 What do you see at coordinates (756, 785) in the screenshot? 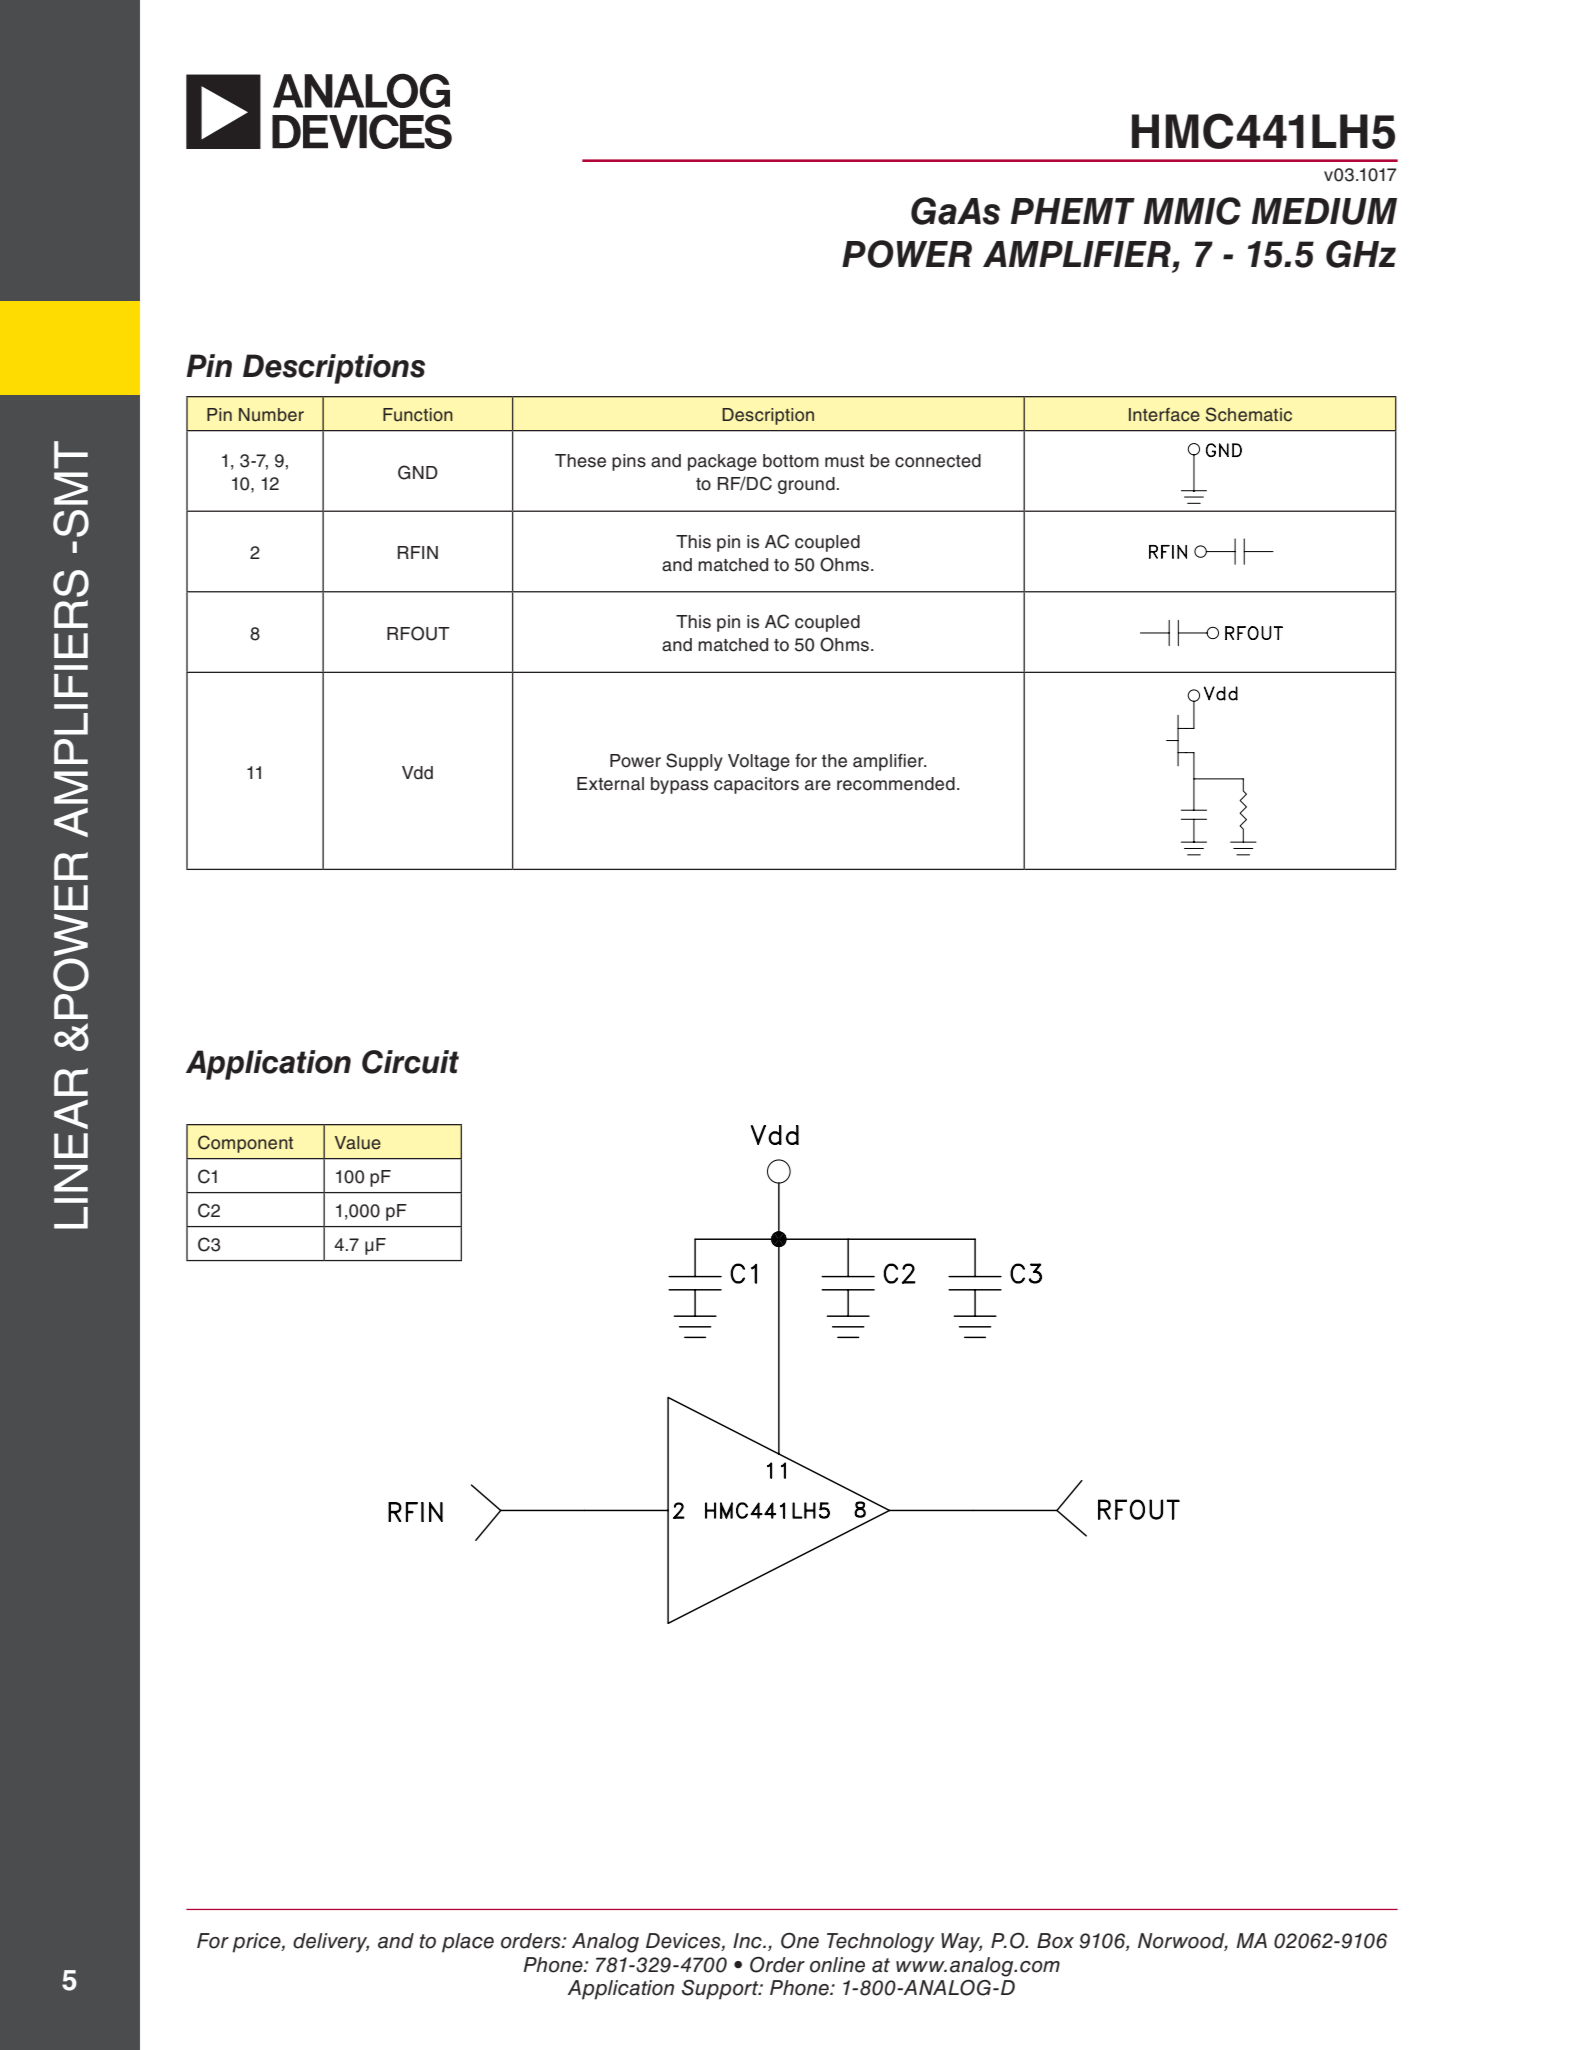
I see `capacitors` at bounding box center [756, 785].
